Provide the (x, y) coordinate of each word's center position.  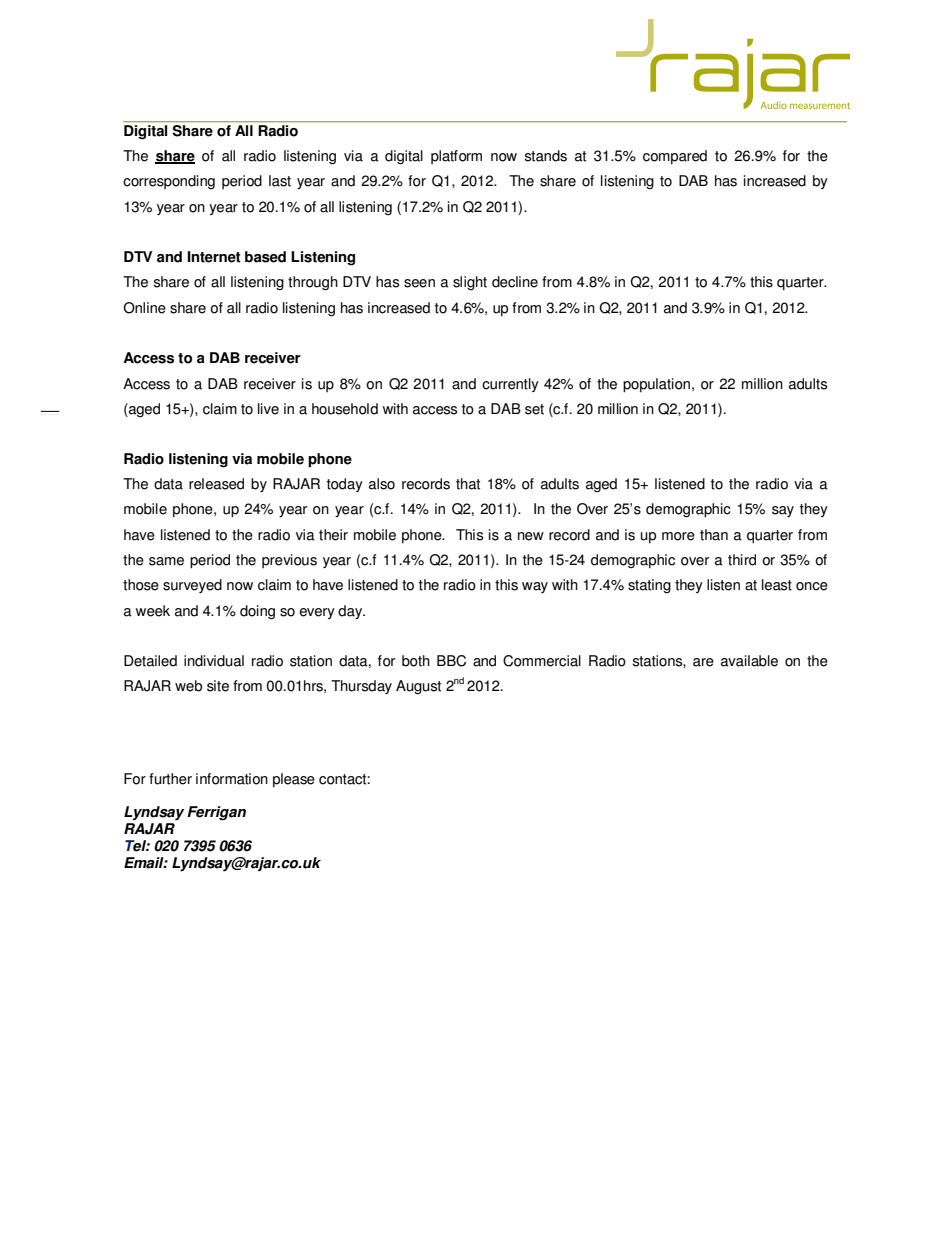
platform (456, 157)
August (418, 687)
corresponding (169, 182)
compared (675, 157)
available (749, 661)
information (232, 779)
